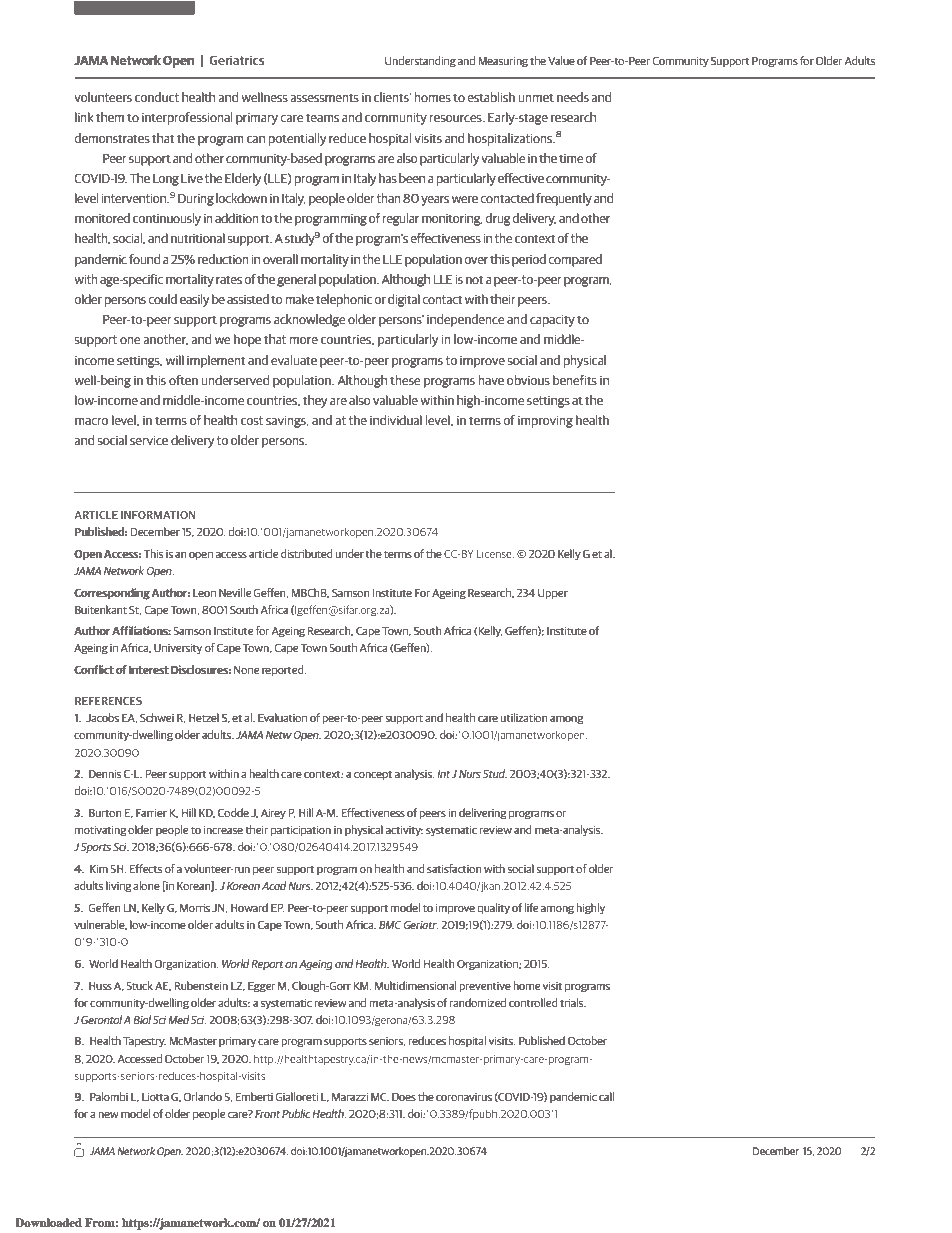  Describe the element at coordinates (606, 1096) in the page. I see `call` at that location.
